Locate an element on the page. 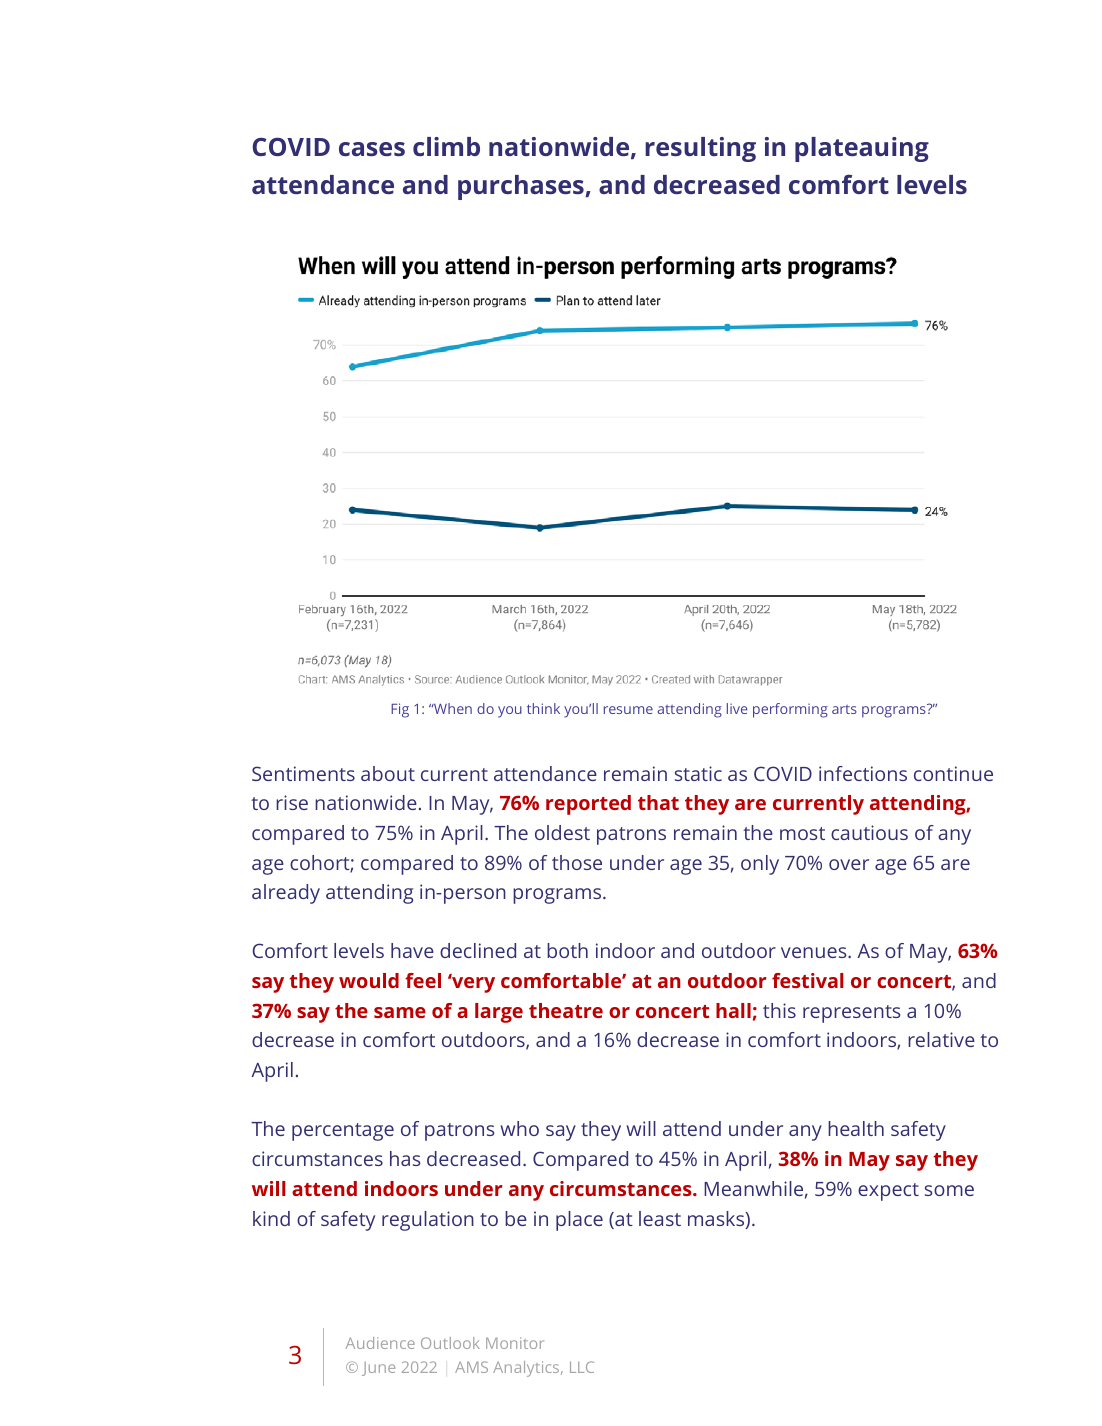  resulting is located at coordinates (700, 149).
